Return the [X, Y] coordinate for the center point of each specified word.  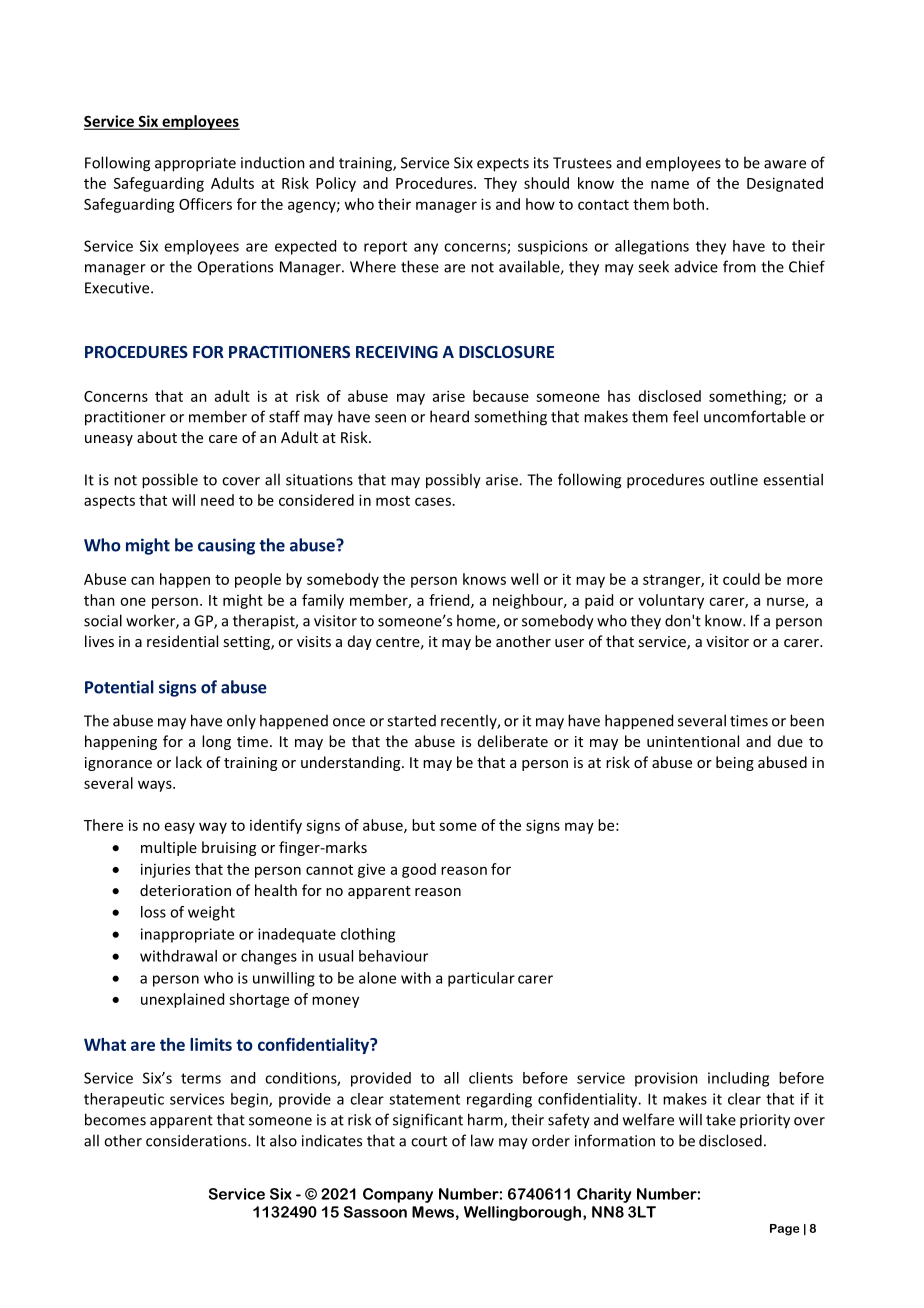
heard [449, 416]
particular [481, 979]
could [741, 579]
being [735, 763]
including [738, 1079]
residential [182, 641]
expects [503, 165]
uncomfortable [755, 416]
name [670, 184]
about [157, 437]
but [423, 825]
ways [156, 786]
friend [450, 601]
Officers [205, 204]
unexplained [182, 1000]
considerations [197, 1140]
